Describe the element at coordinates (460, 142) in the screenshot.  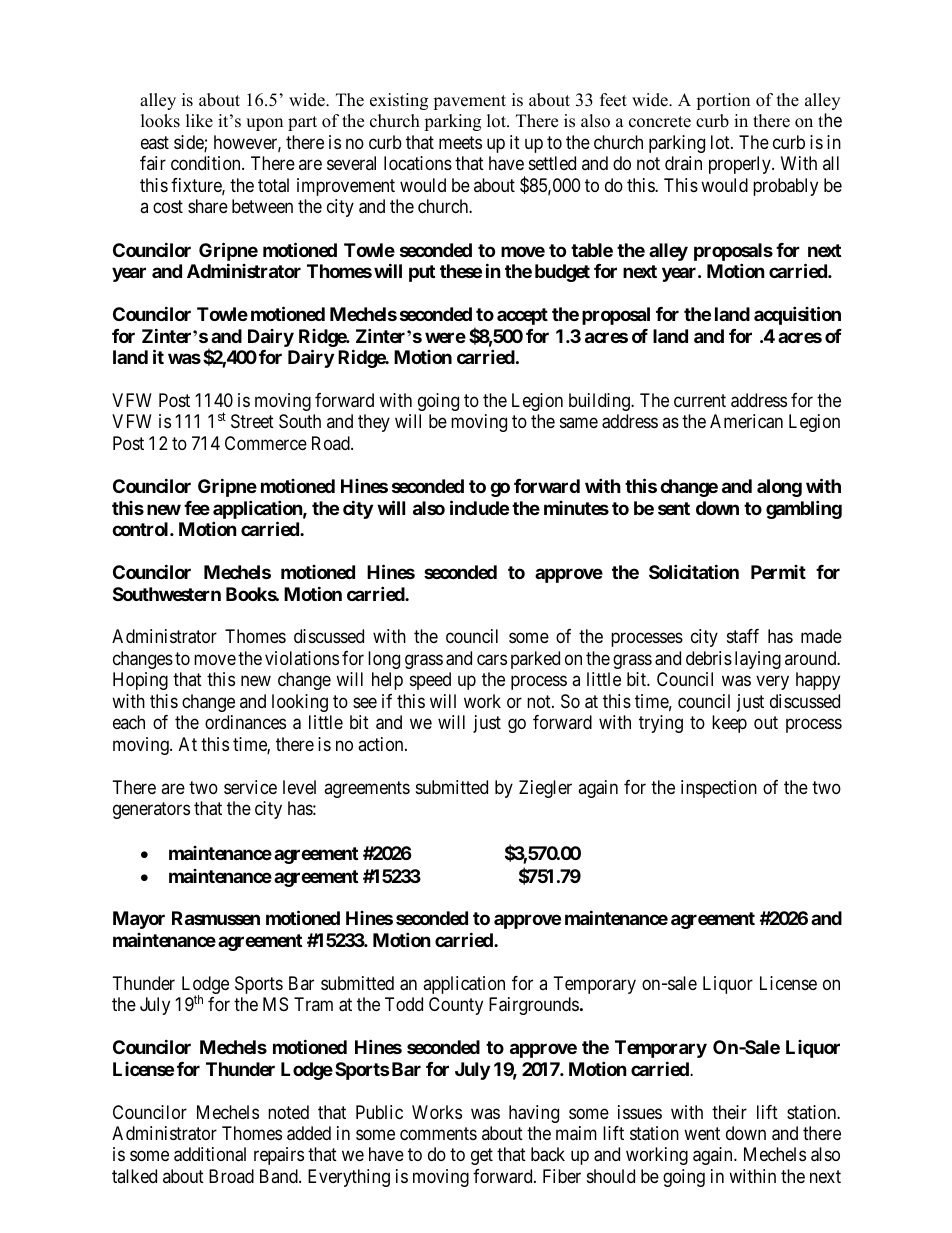
I see `meets` at that location.
